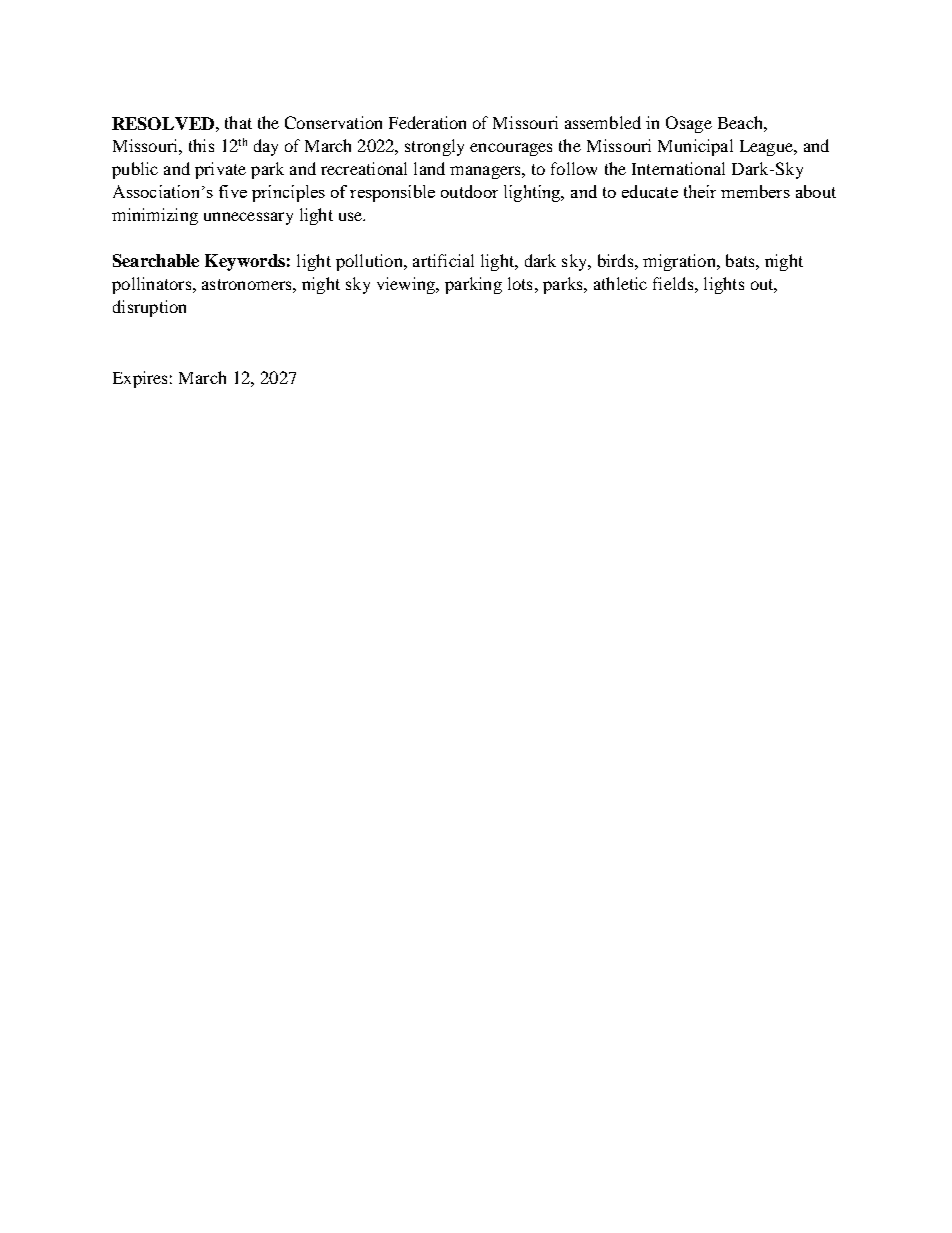  Describe the element at coordinates (620, 283) in the screenshot. I see `athletic` at that location.
